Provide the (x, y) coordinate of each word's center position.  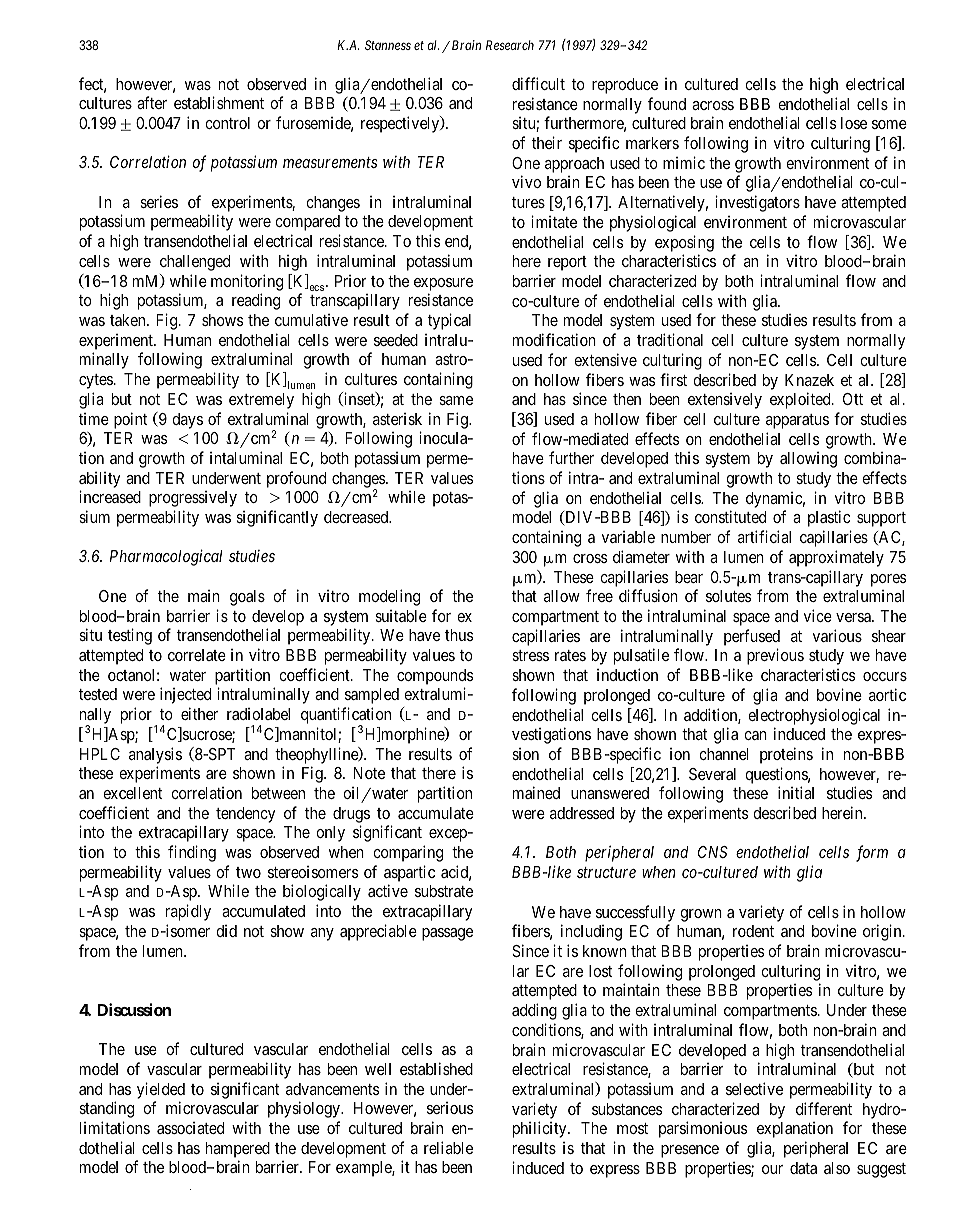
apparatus (797, 421)
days (187, 421)
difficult (538, 83)
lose (854, 123)
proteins (786, 755)
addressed (582, 813)
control (227, 123)
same (456, 400)
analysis (155, 755)
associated (190, 1128)
